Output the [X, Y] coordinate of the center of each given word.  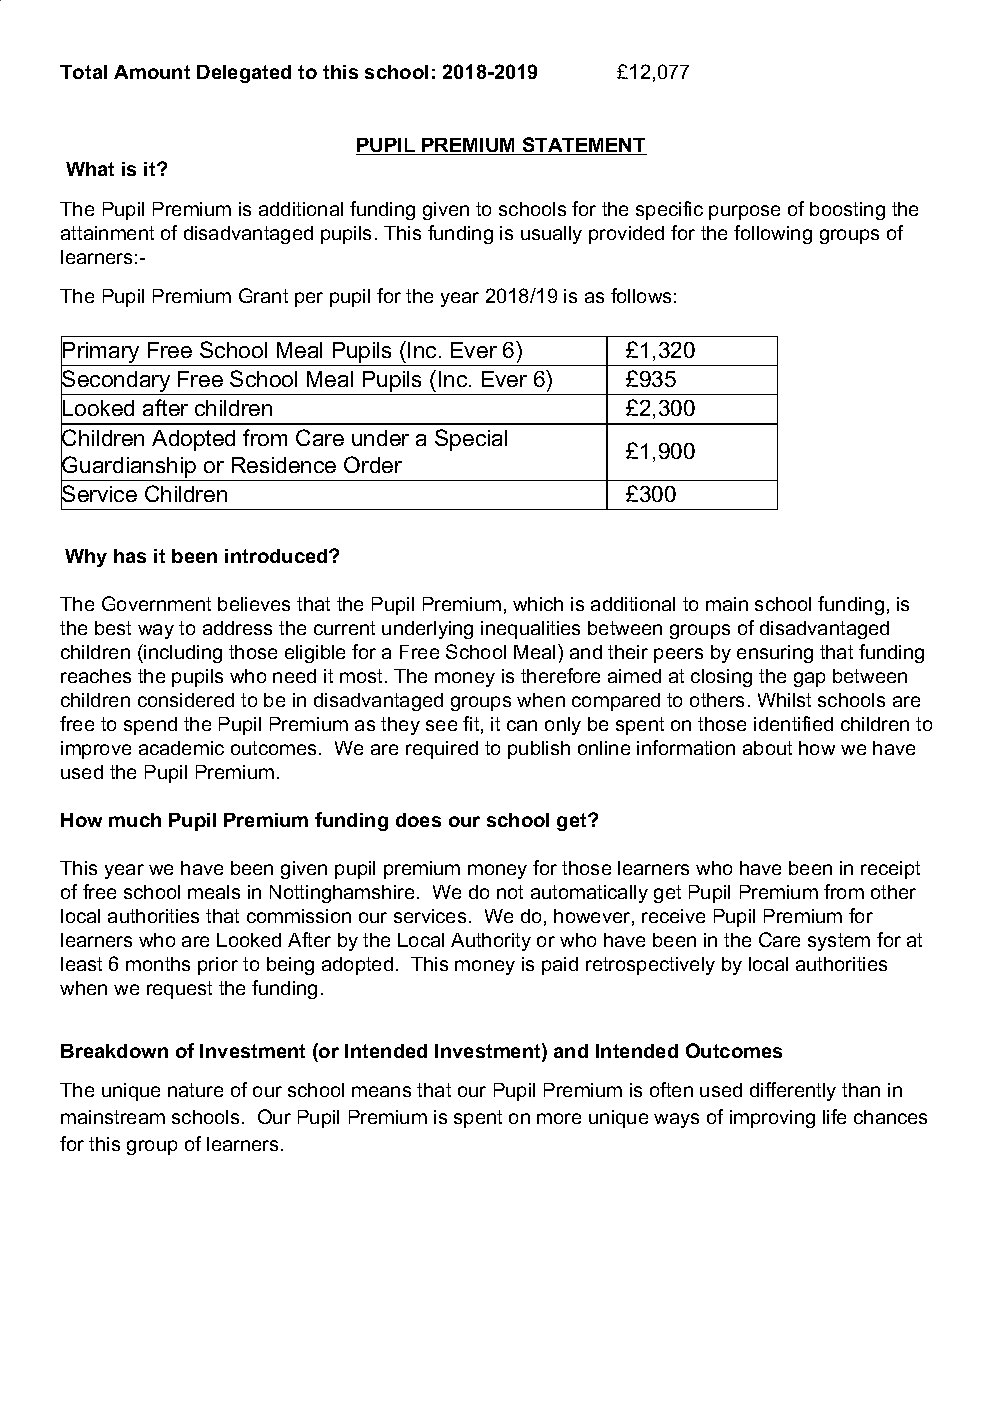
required [442, 750]
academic [181, 748]
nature [195, 1090]
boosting [847, 211]
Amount [152, 72]
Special [471, 440]
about [767, 748]
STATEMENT [584, 146]
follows [641, 295]
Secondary [117, 382]
